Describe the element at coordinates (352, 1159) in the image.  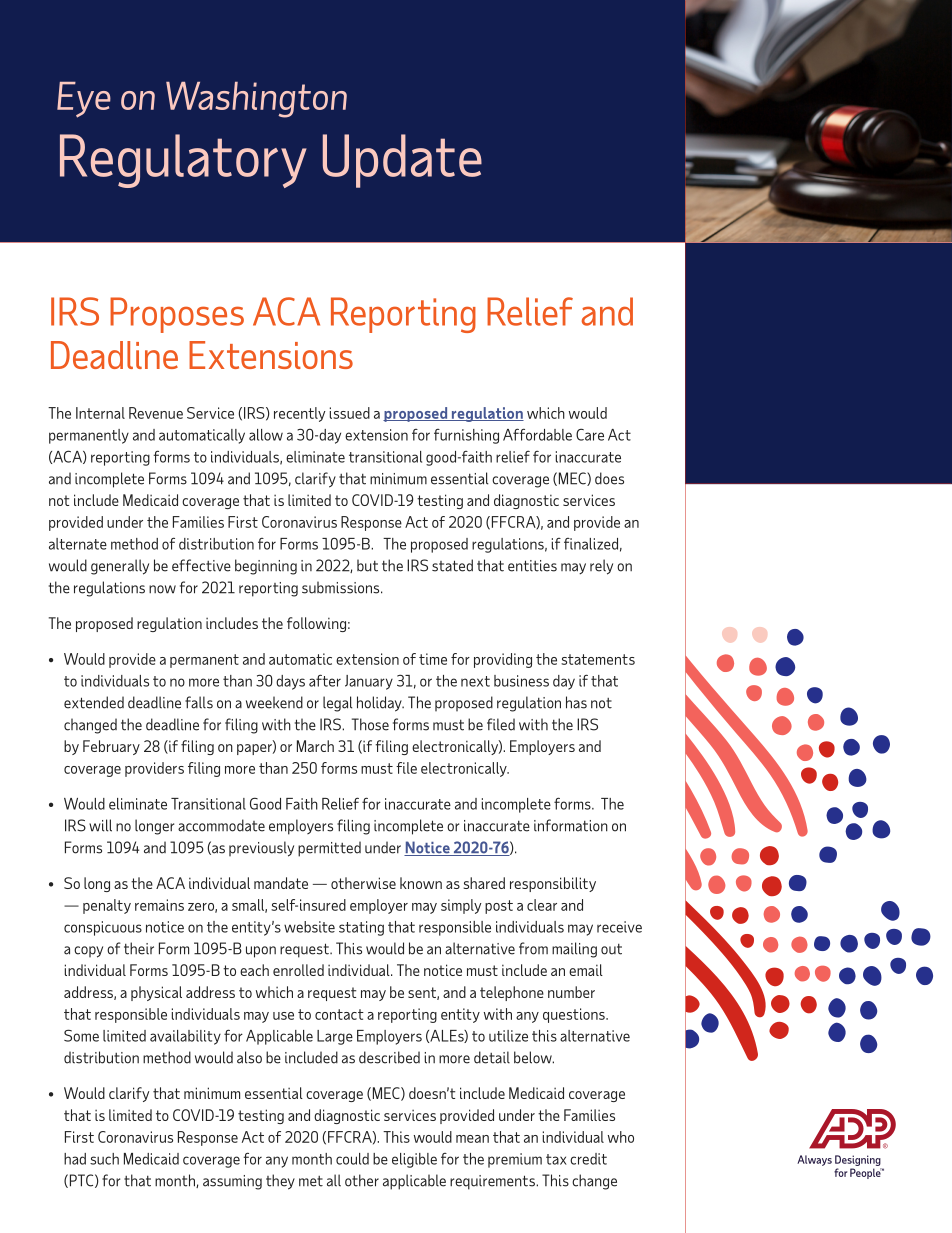
I see `could` at that location.
